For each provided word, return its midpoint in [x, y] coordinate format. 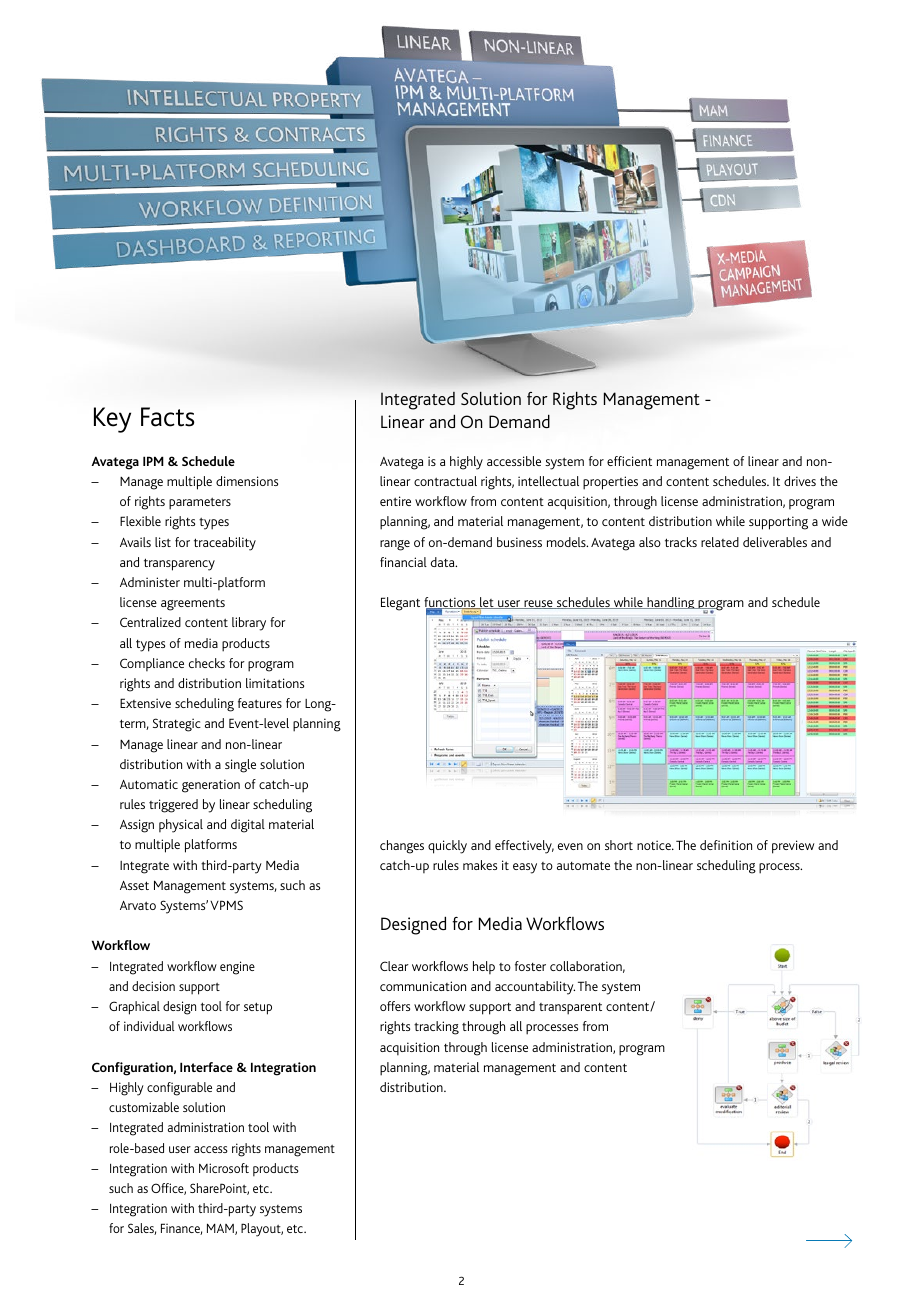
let [487, 603]
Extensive [145, 703]
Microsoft [224, 1168]
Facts [167, 417]
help [484, 967]
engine [237, 968]
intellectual [548, 481]
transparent [570, 1009]
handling [671, 603]
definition [726, 845]
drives [800, 481]
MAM [221, 1229]
